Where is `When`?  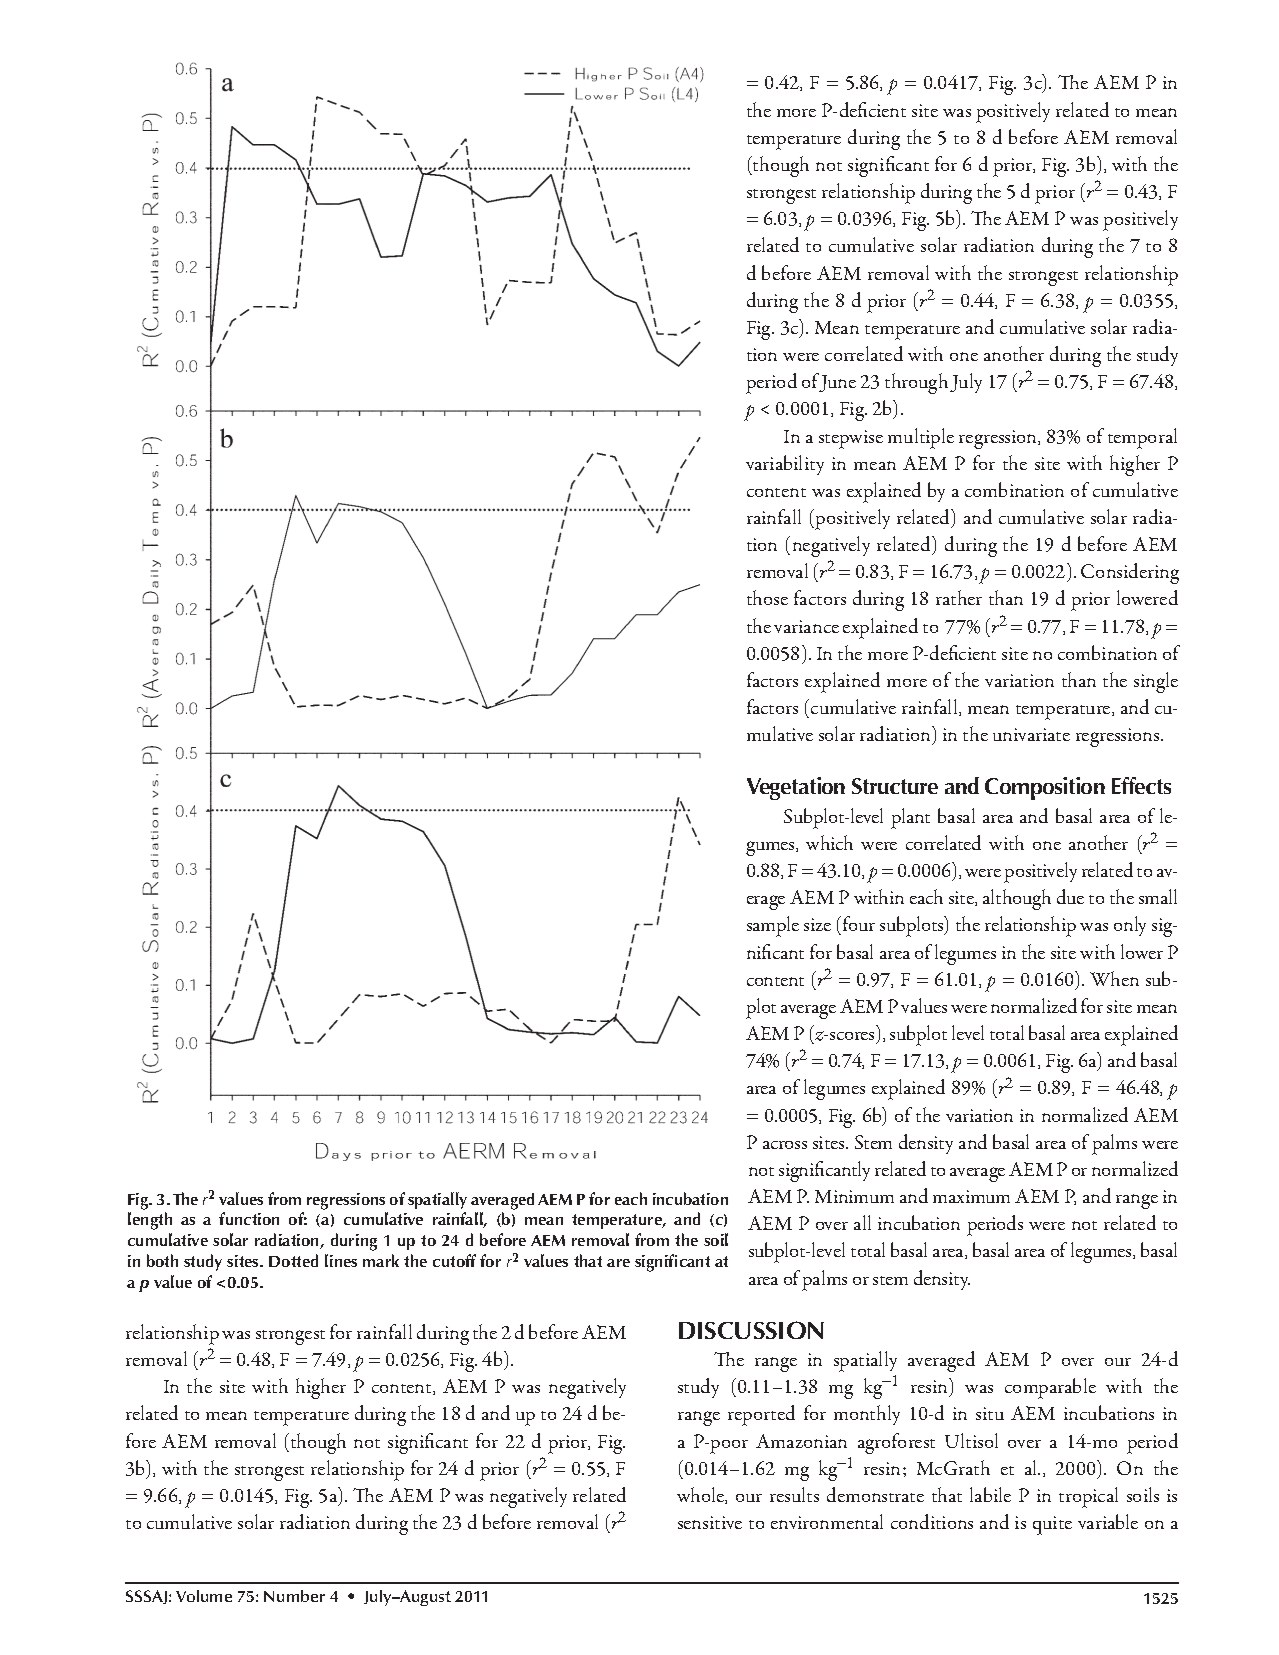 When is located at coordinates (1114, 978).
